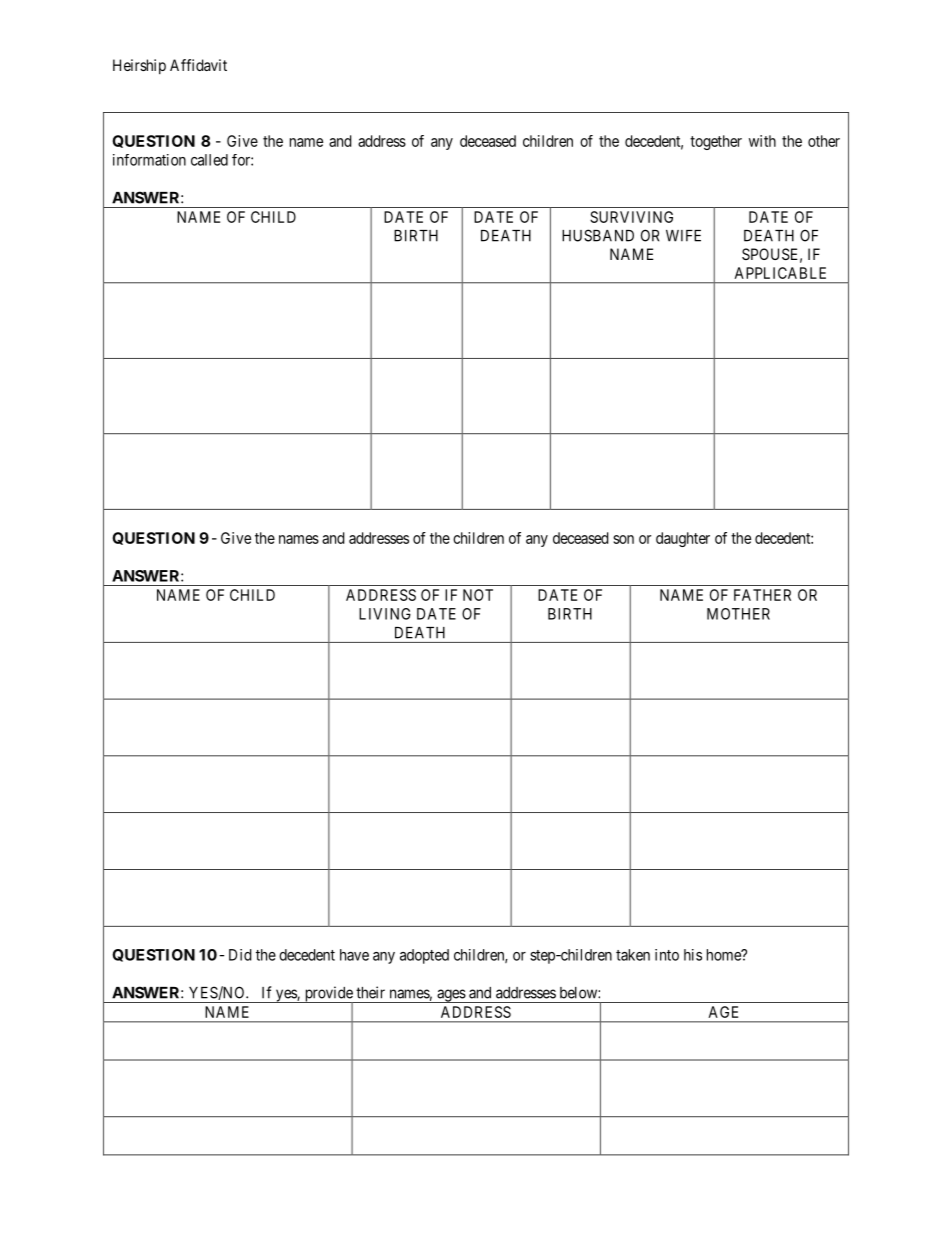 Image resolution: width=952 pixels, height=1233 pixels. Describe the element at coordinates (762, 595) in the screenshot. I see `FATHER` at that location.
